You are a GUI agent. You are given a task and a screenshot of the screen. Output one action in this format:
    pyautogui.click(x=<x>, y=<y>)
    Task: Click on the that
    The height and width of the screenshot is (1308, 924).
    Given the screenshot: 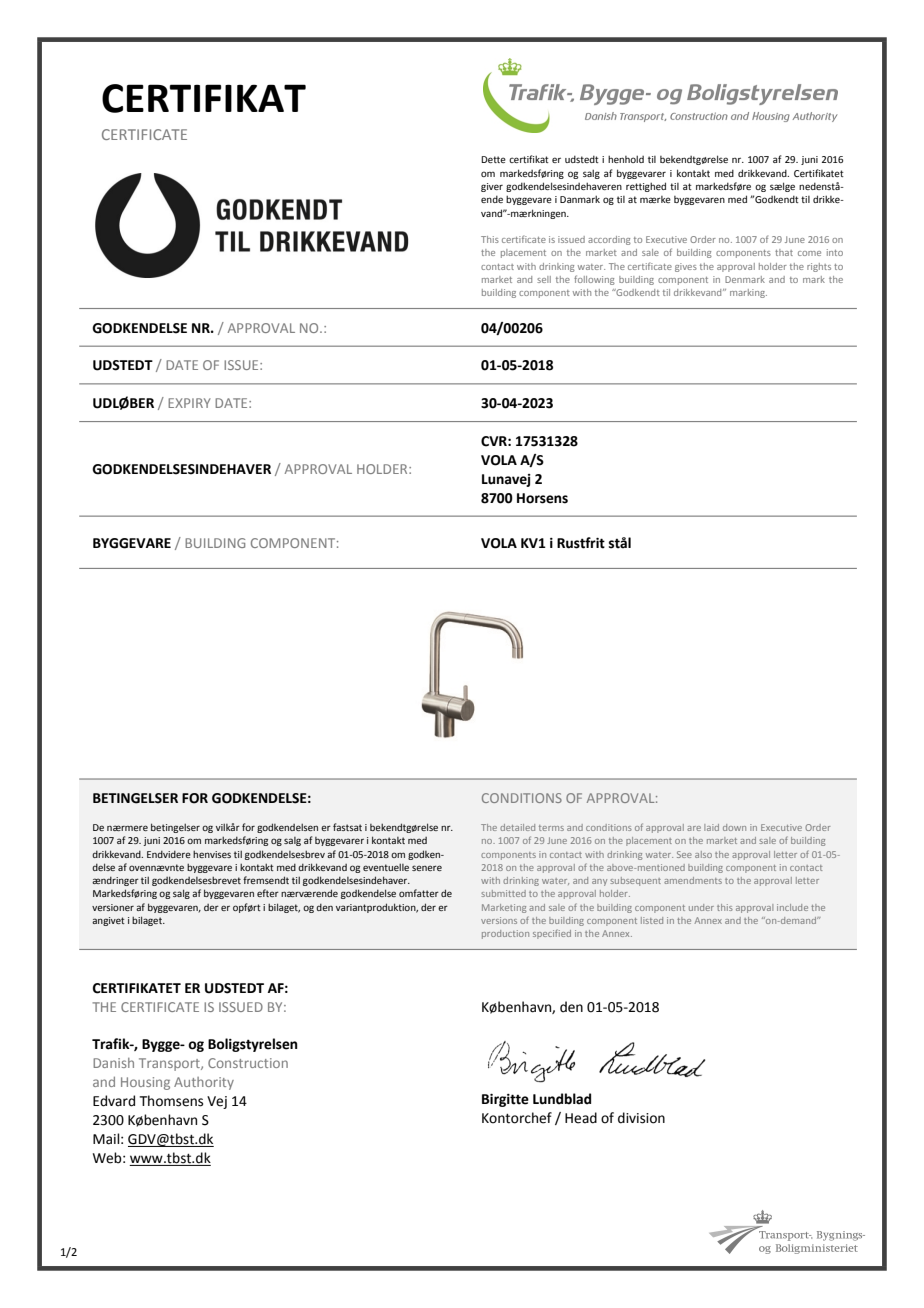 What is the action you would take?
    pyautogui.click(x=784, y=252)
